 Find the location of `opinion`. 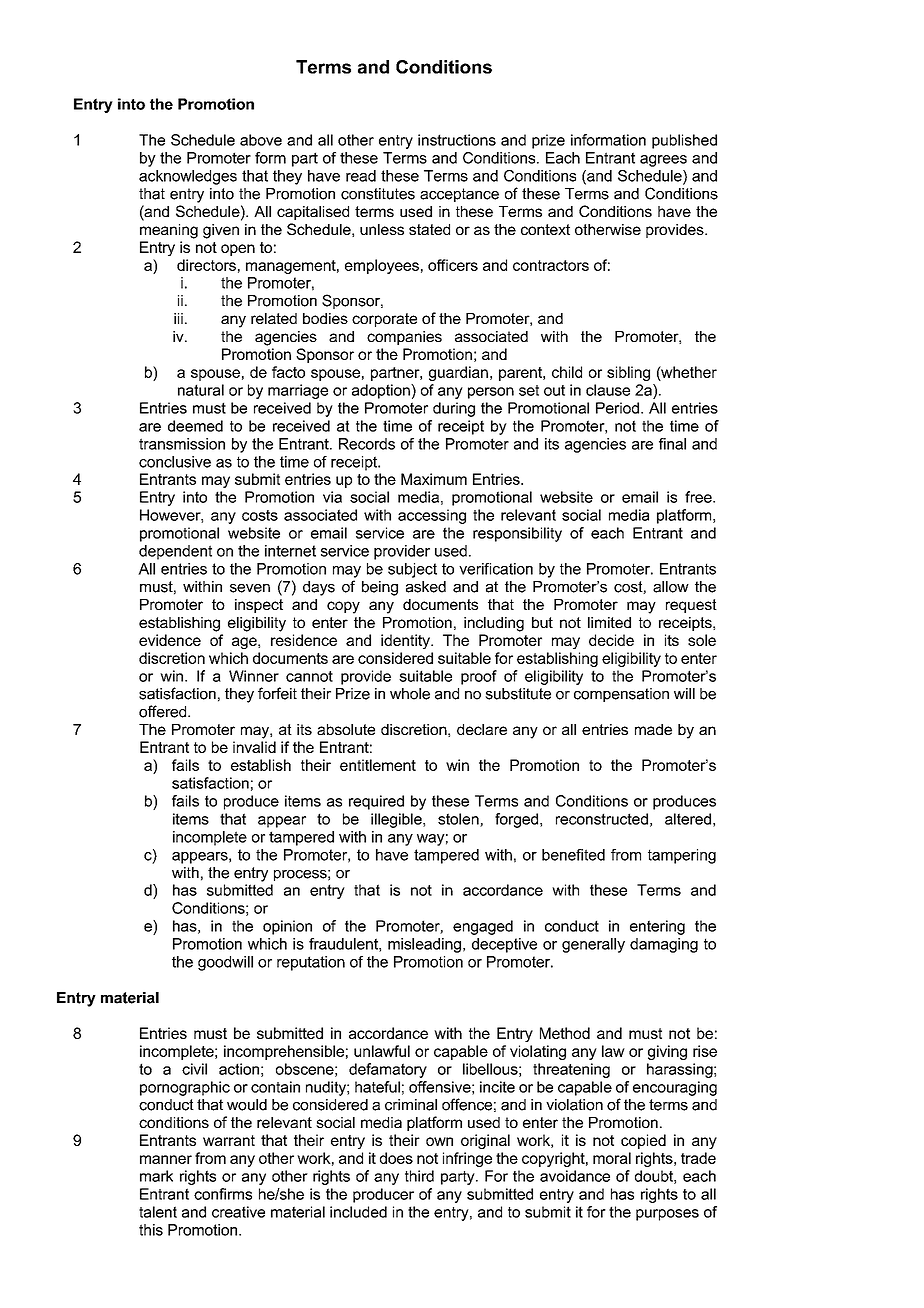

opinion is located at coordinates (287, 927).
